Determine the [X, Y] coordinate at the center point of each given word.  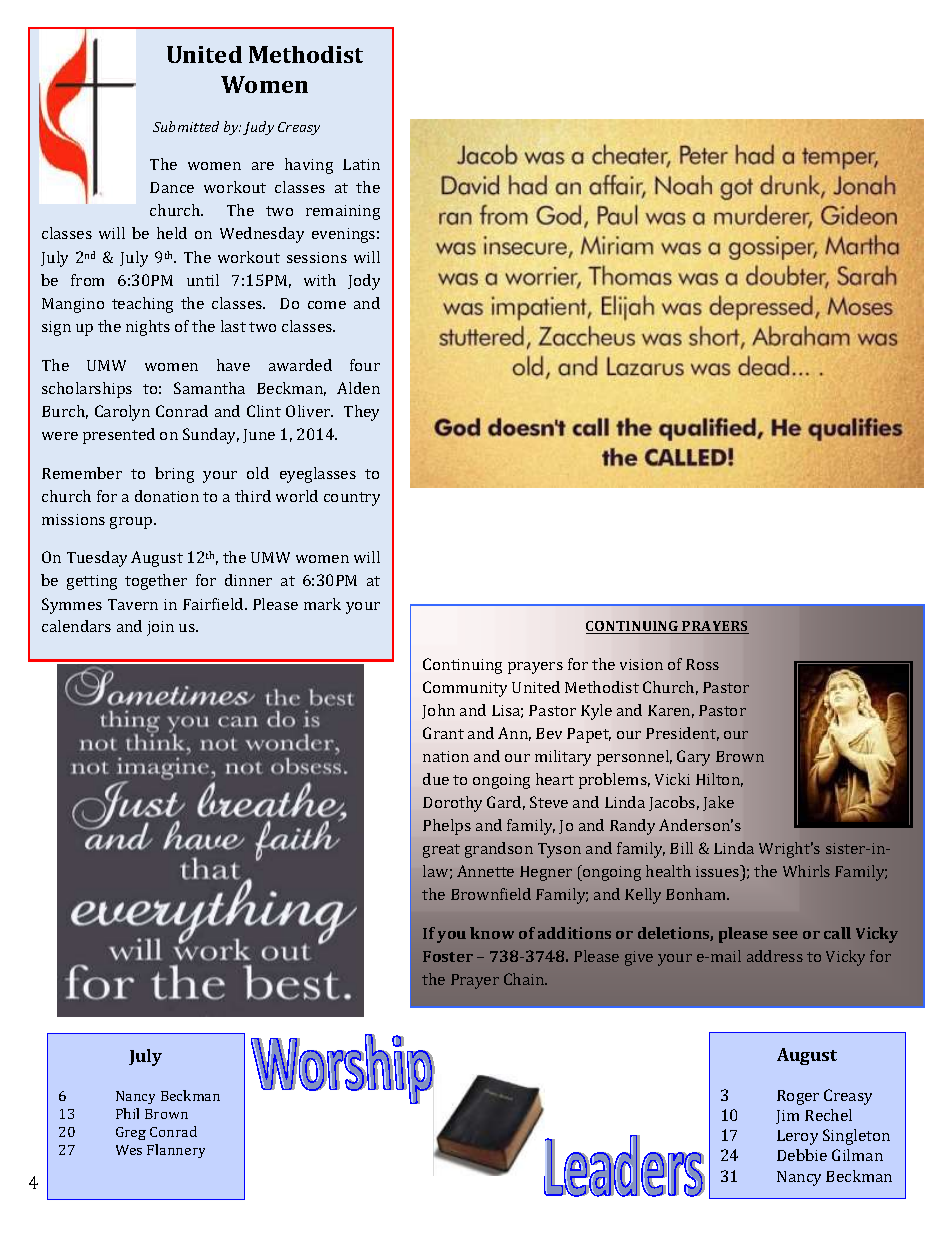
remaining [343, 212]
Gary [693, 758]
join [160, 628]
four [365, 365]
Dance [172, 187]
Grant [443, 733]
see [785, 935]
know [492, 933]
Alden [358, 388]
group [132, 523]
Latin [361, 164]
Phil [127, 1113]
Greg [131, 1133]
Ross [702, 664]
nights [148, 328]
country [352, 499]
